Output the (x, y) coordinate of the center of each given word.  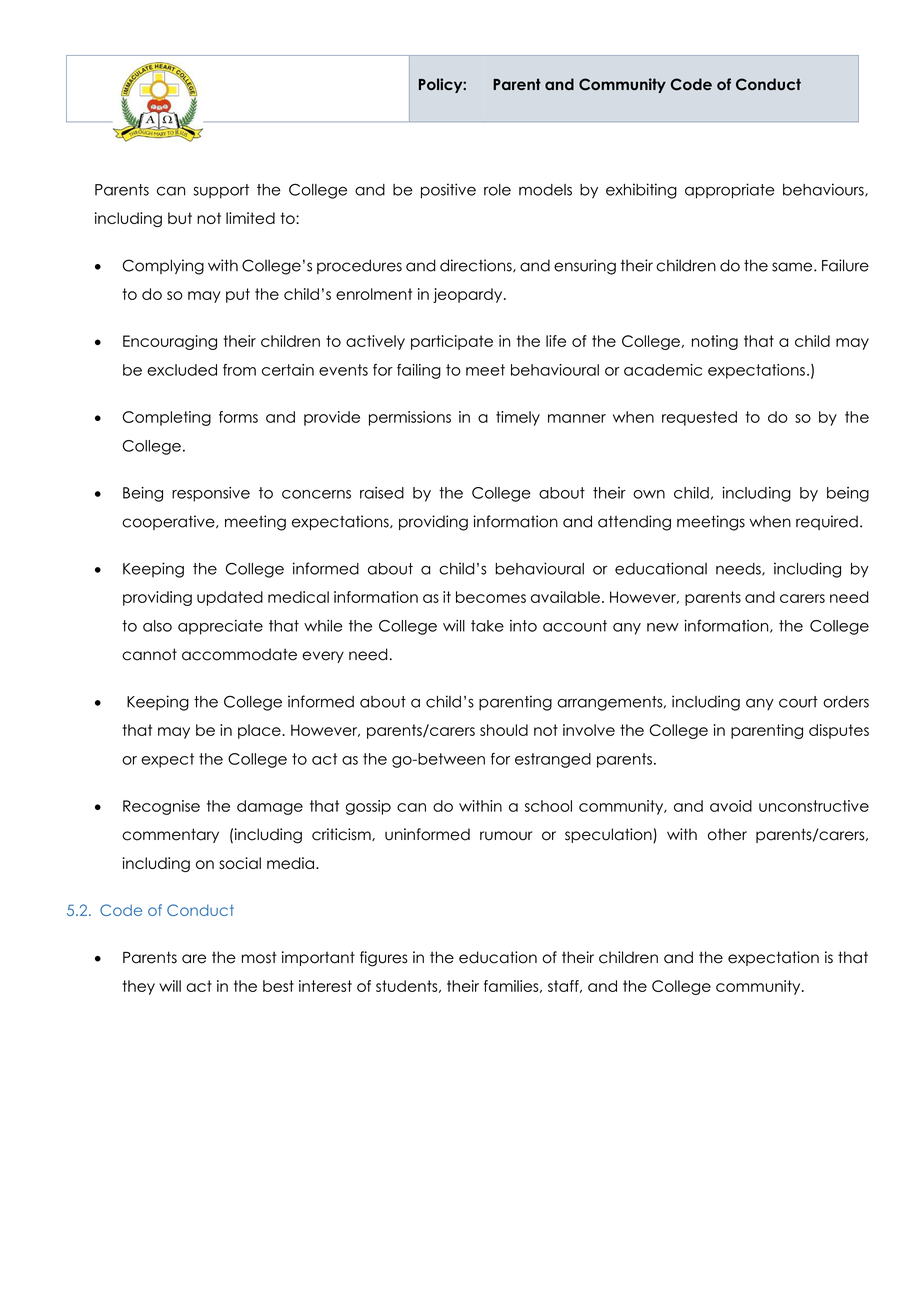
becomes (491, 597)
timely (518, 418)
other (727, 834)
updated (230, 598)
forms (238, 417)
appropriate (730, 191)
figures (384, 959)
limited (250, 218)
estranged (553, 760)
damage (270, 807)
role (497, 190)
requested (699, 418)
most (259, 957)
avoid (731, 806)
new (663, 627)
